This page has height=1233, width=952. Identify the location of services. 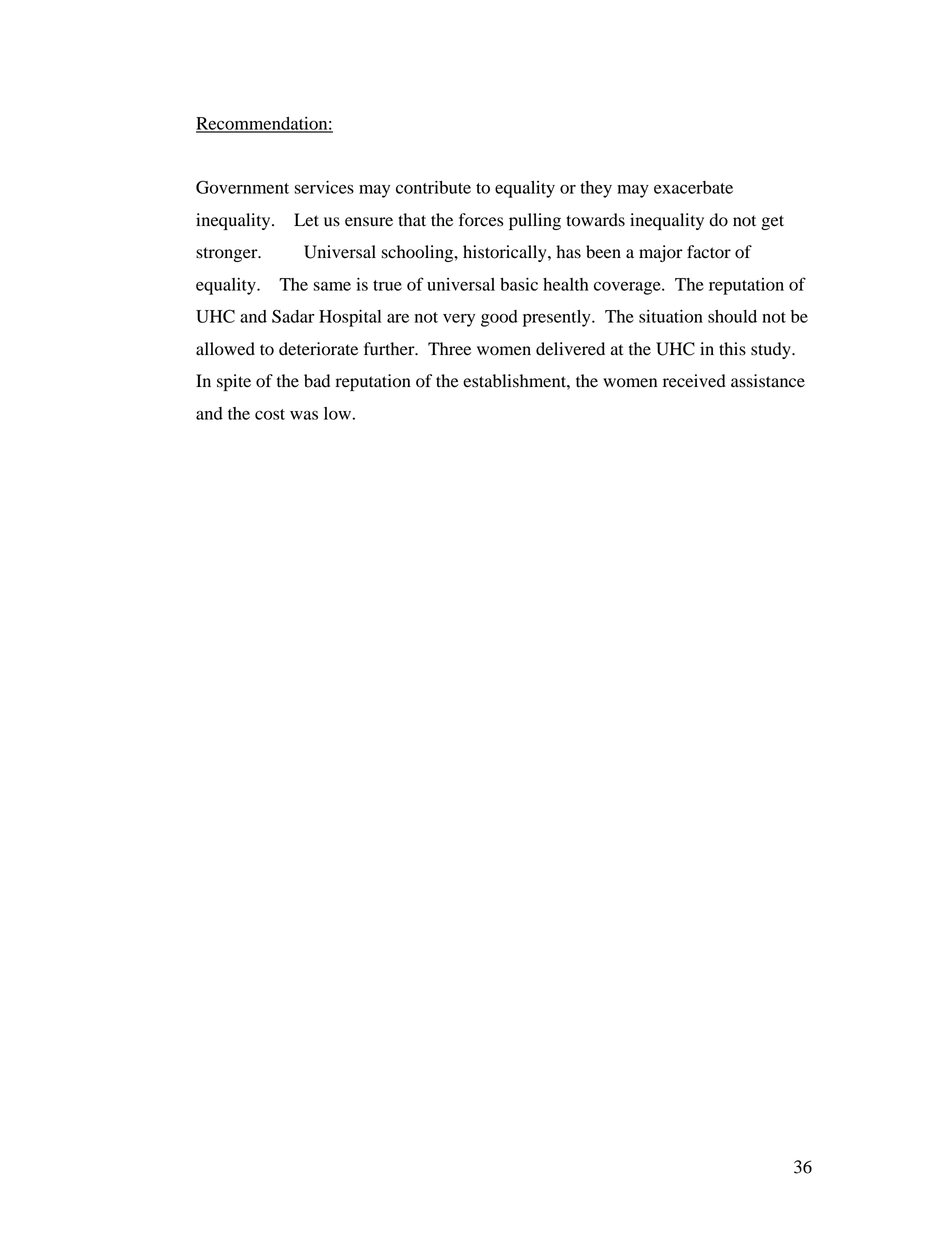
(324, 187).
